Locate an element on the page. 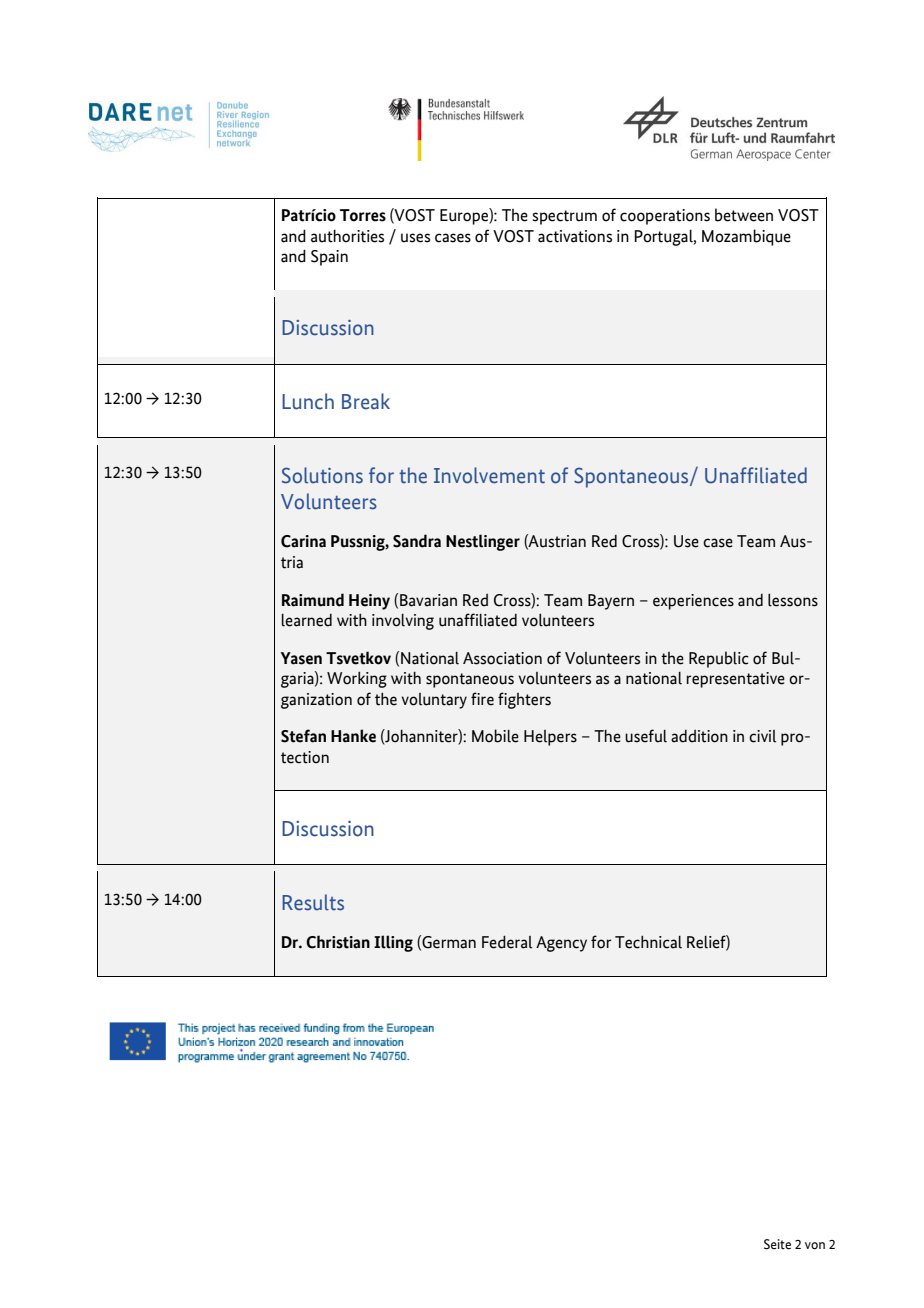  Federal is located at coordinates (507, 942).
